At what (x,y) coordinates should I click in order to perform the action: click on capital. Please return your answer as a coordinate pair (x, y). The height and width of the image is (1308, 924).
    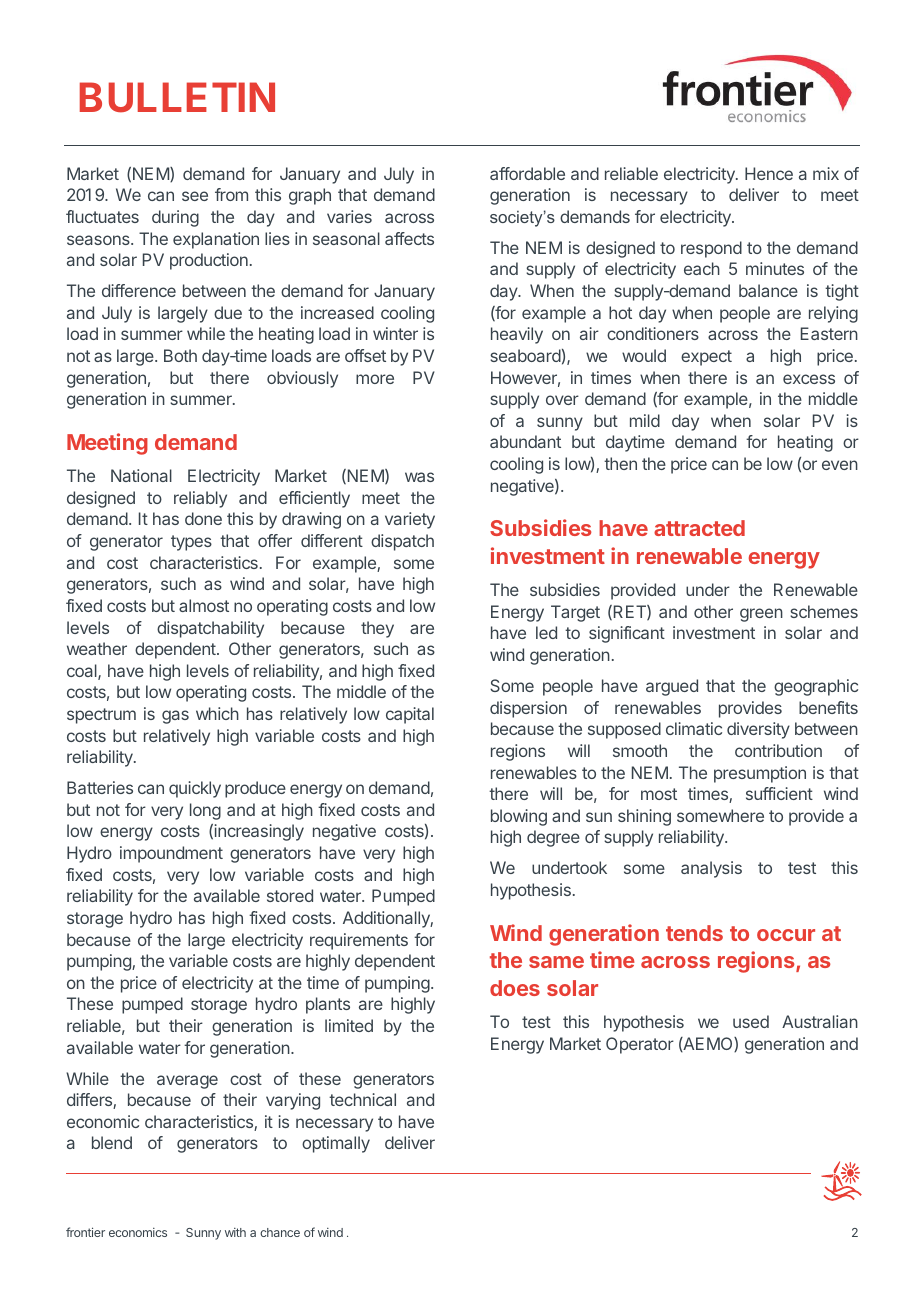
    Looking at the image, I should click on (410, 715).
